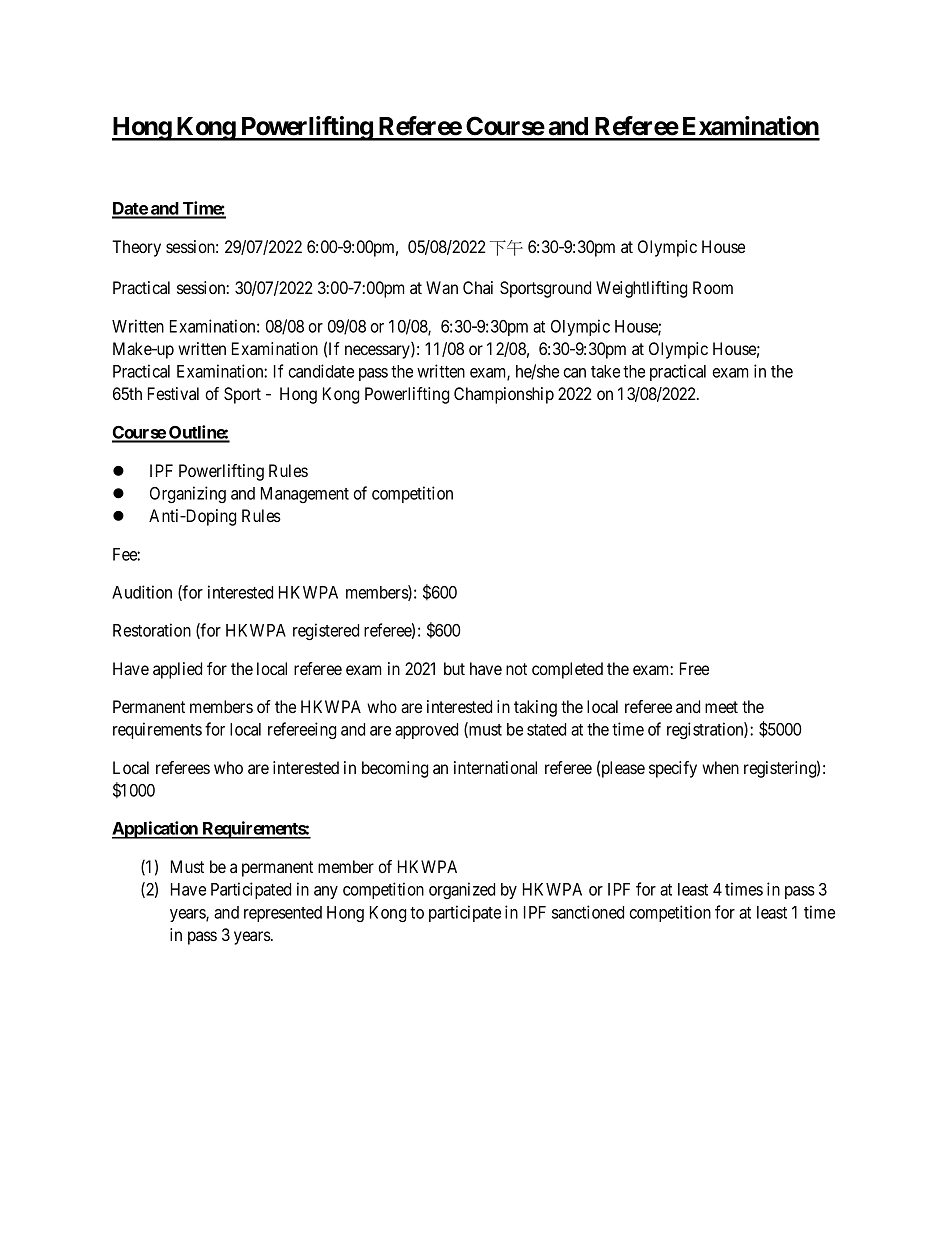 The image size is (952, 1233). I want to click on take, so click(605, 371).
